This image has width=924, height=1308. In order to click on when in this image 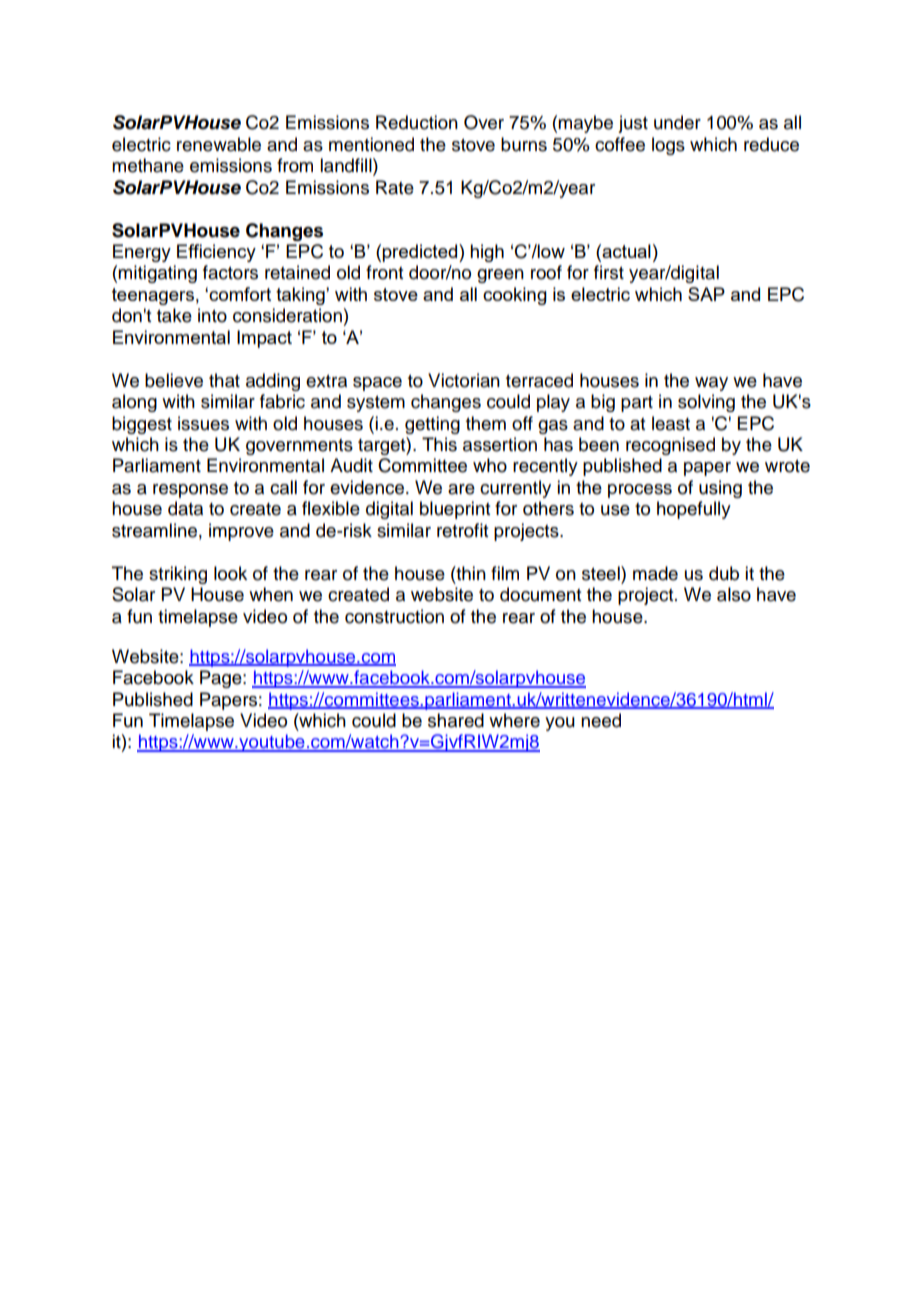, I will do `click(271, 594)`.
